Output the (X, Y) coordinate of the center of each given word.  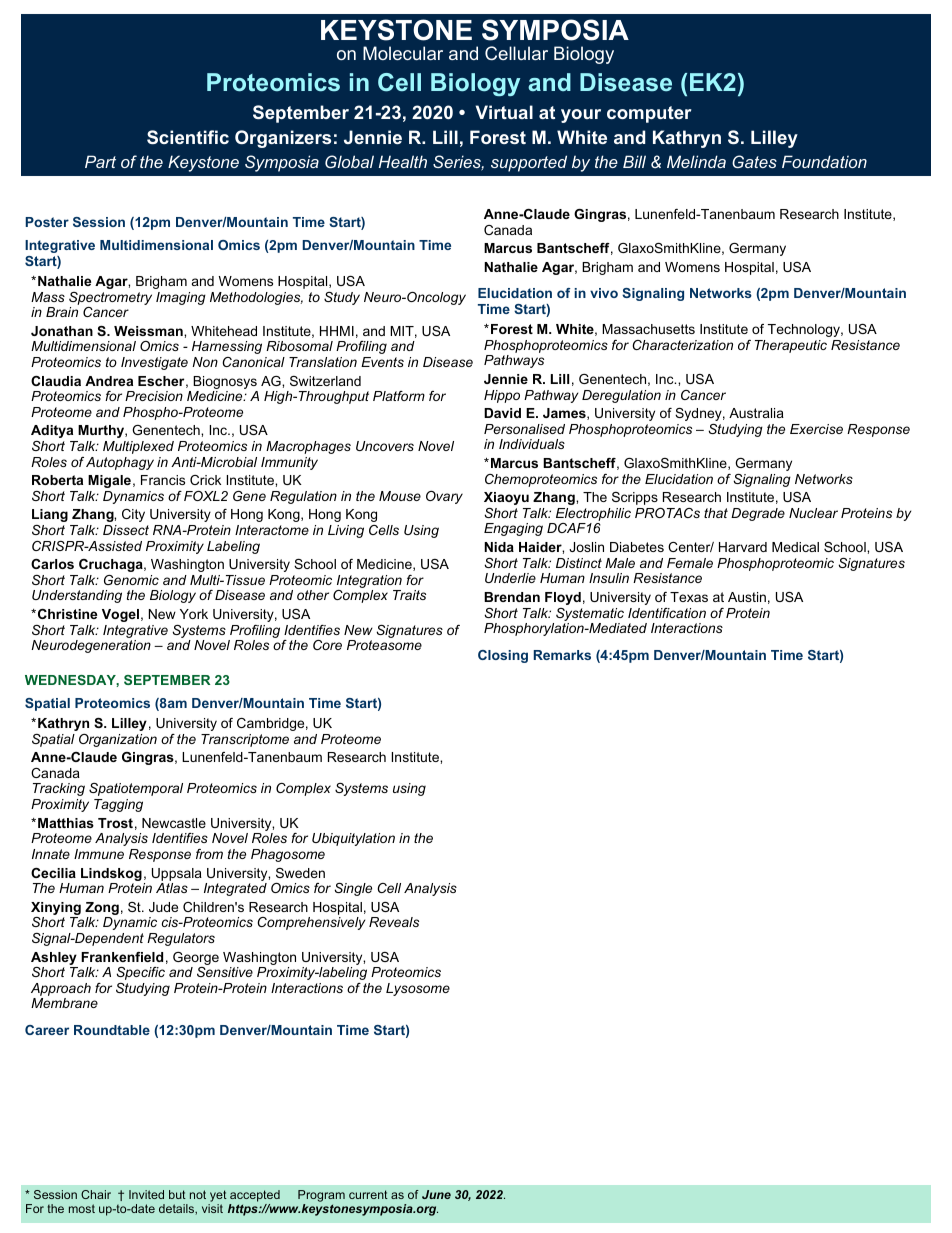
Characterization (682, 345)
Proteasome (384, 645)
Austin (747, 597)
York (194, 614)
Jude (163, 907)
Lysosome (418, 989)
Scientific (188, 137)
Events (382, 362)
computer (649, 114)
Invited (146, 1194)
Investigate (154, 363)
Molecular (403, 53)
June (436, 1194)
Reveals (394, 922)
